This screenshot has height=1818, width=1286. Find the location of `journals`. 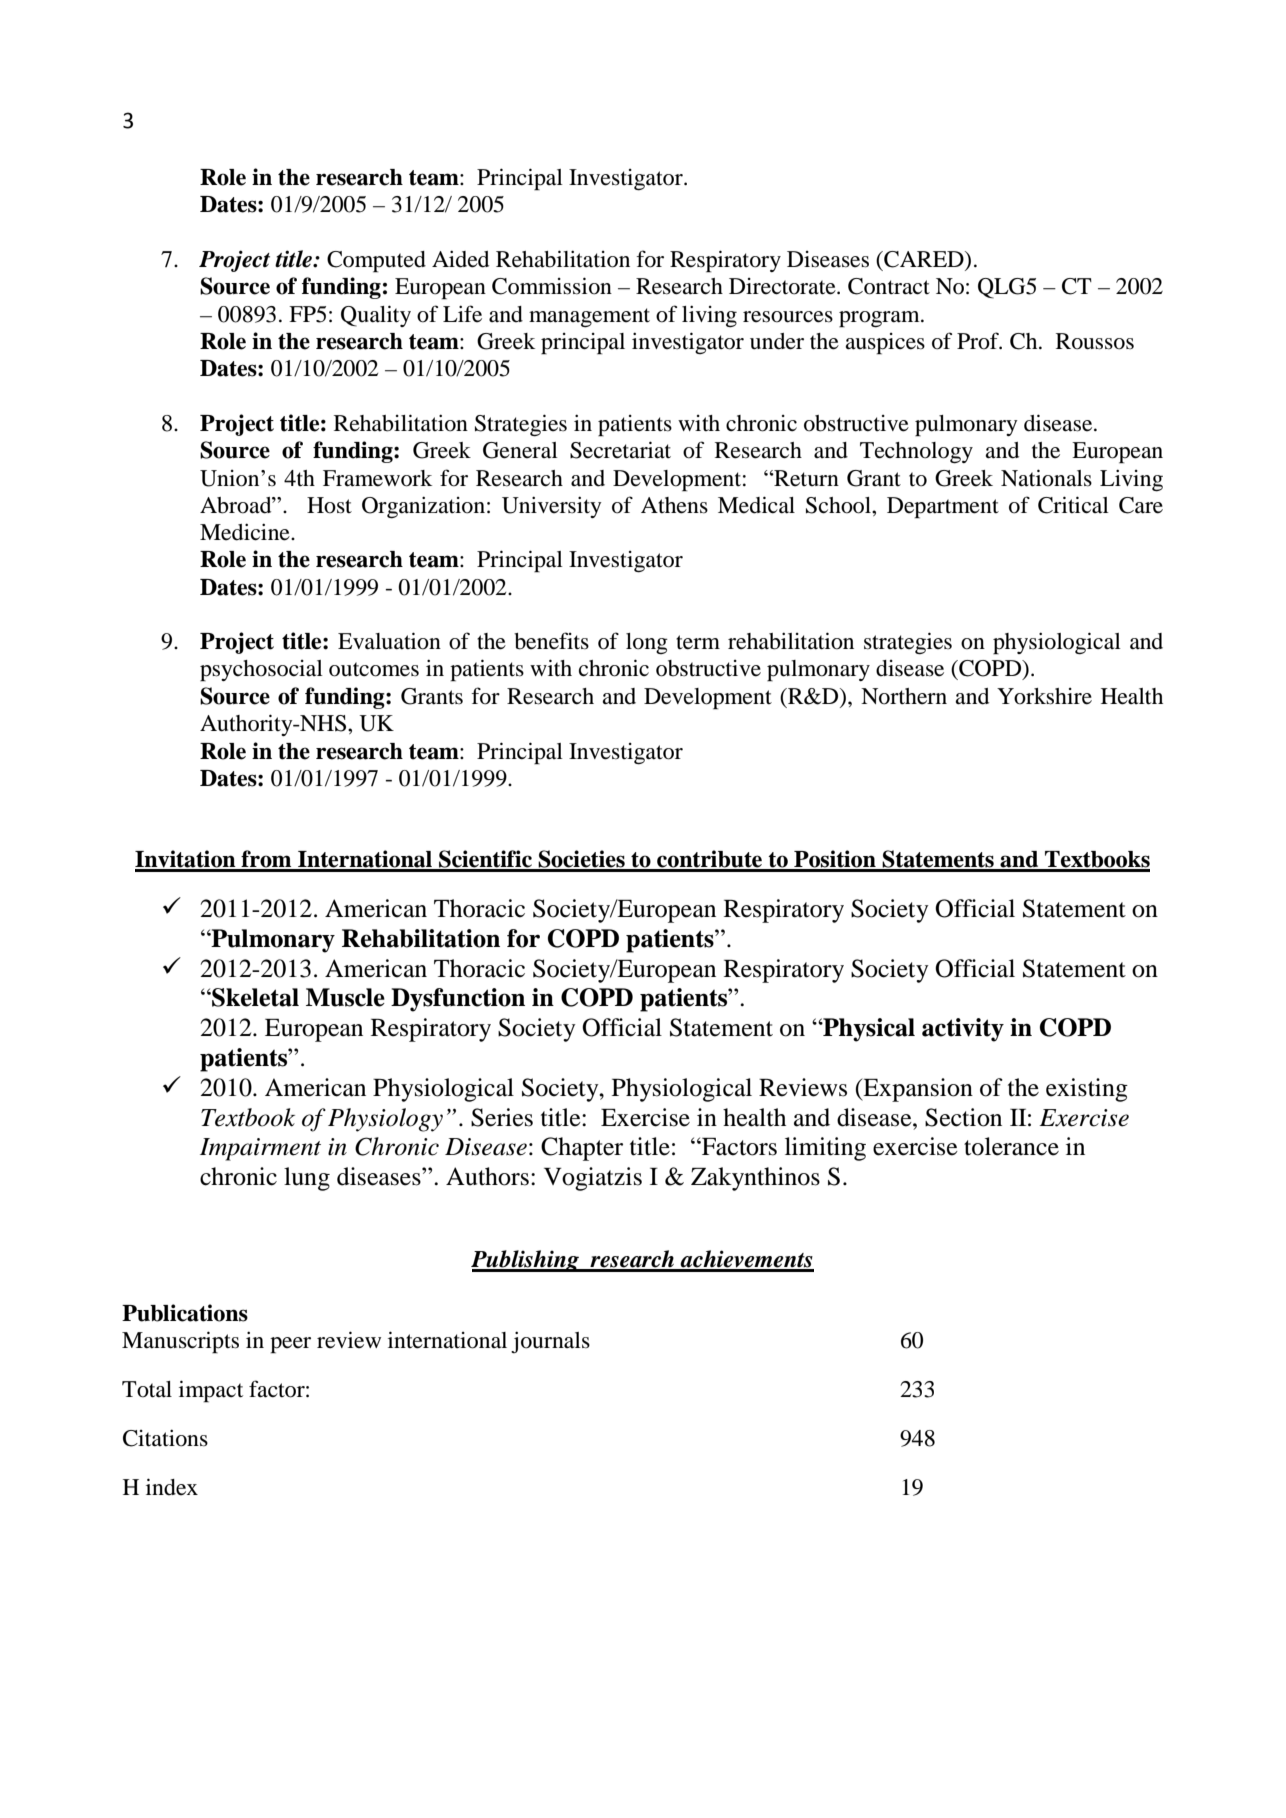

journals is located at coordinates (550, 1342).
